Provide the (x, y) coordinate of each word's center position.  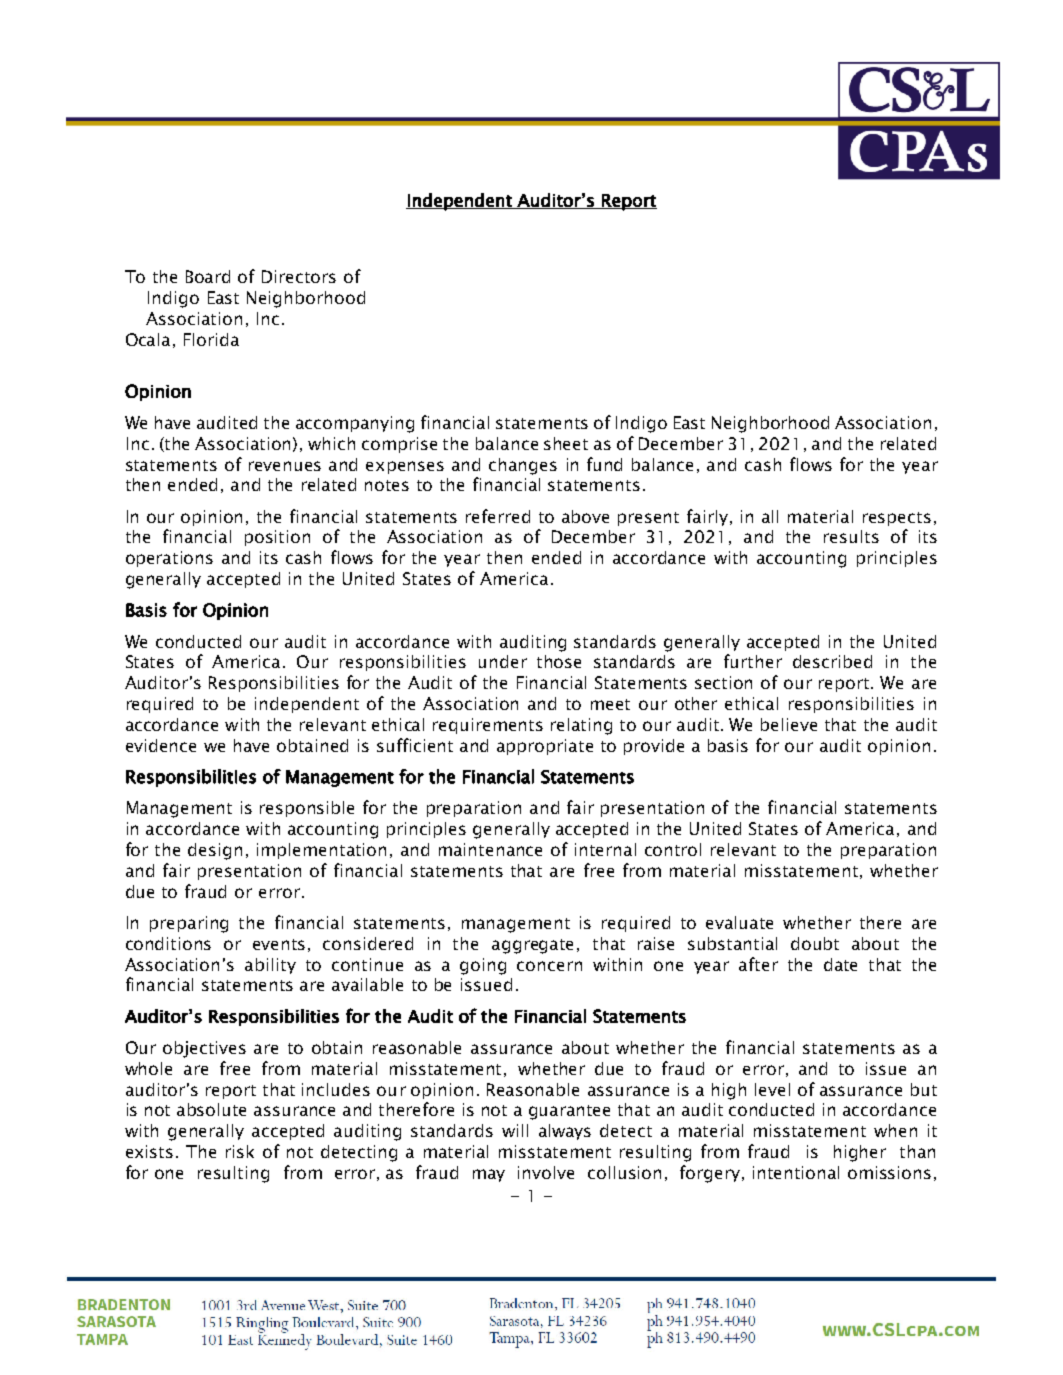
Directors (299, 276)
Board (208, 276)
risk (240, 1151)
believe (789, 724)
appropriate (545, 747)
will (515, 1130)
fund (604, 464)
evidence (161, 745)
